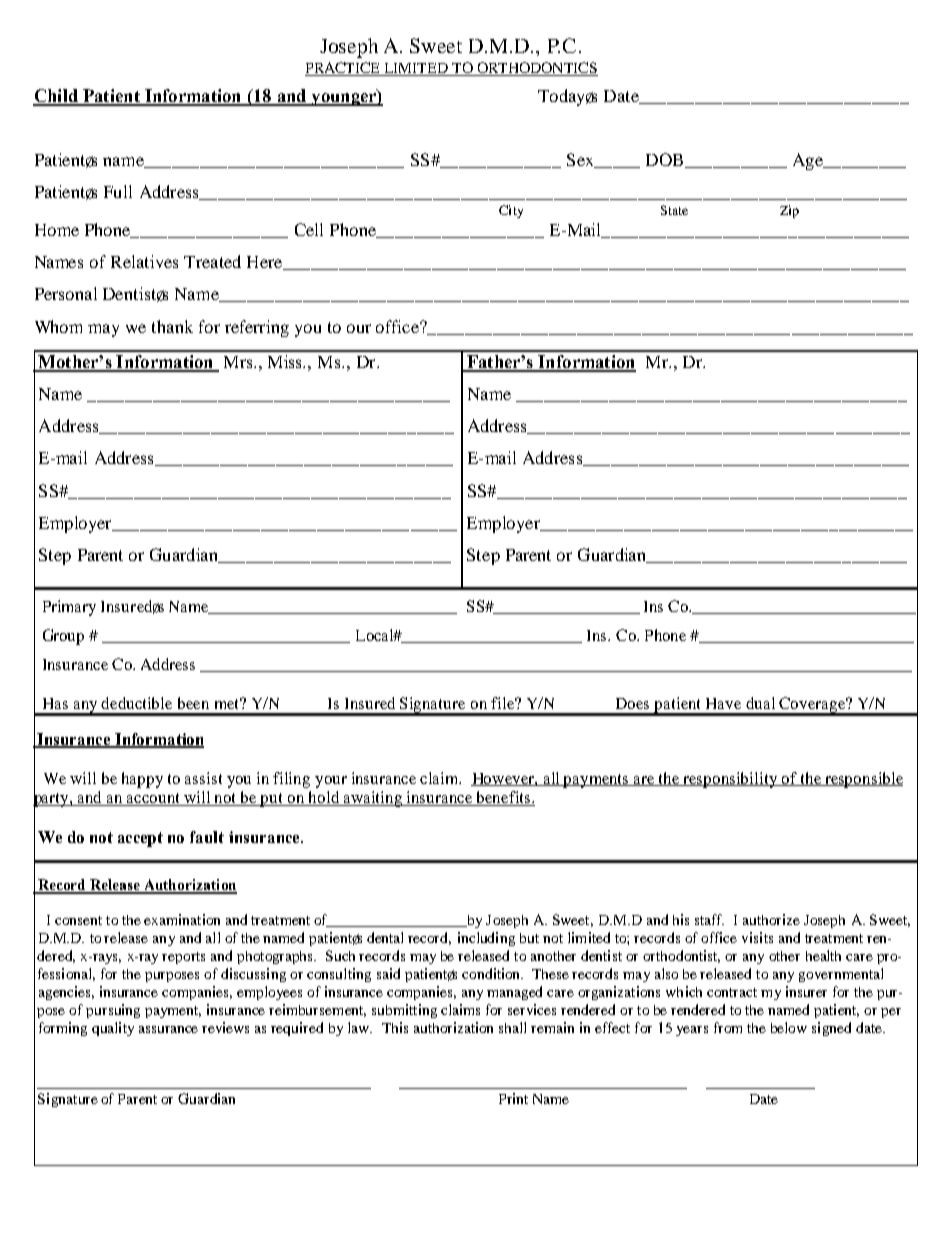 This page has width=952, height=1233. Describe the element at coordinates (513, 1098) in the page. I see `Print` at that location.
